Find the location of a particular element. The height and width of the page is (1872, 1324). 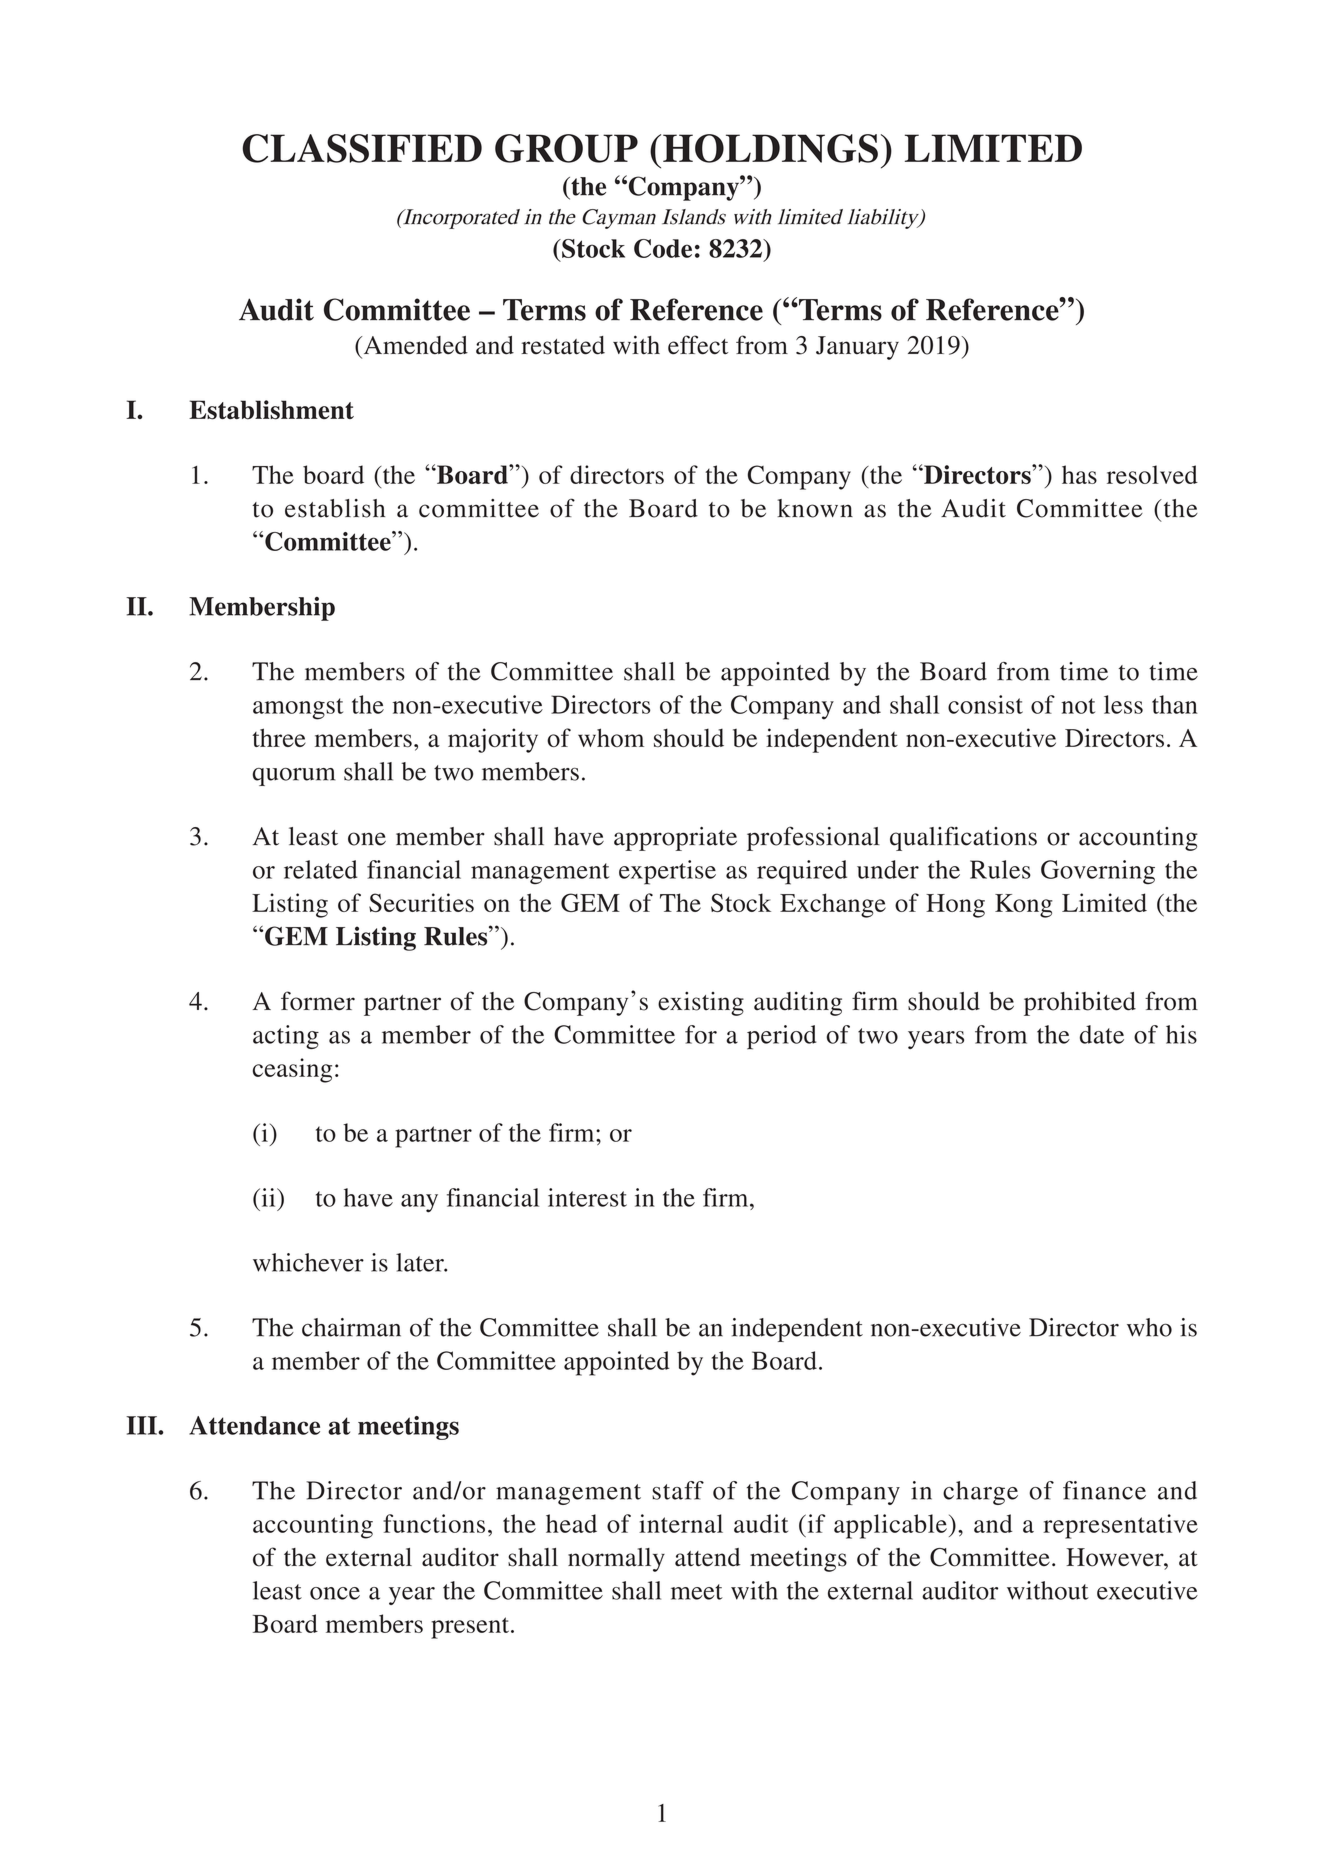

Governing is located at coordinates (1098, 872).
